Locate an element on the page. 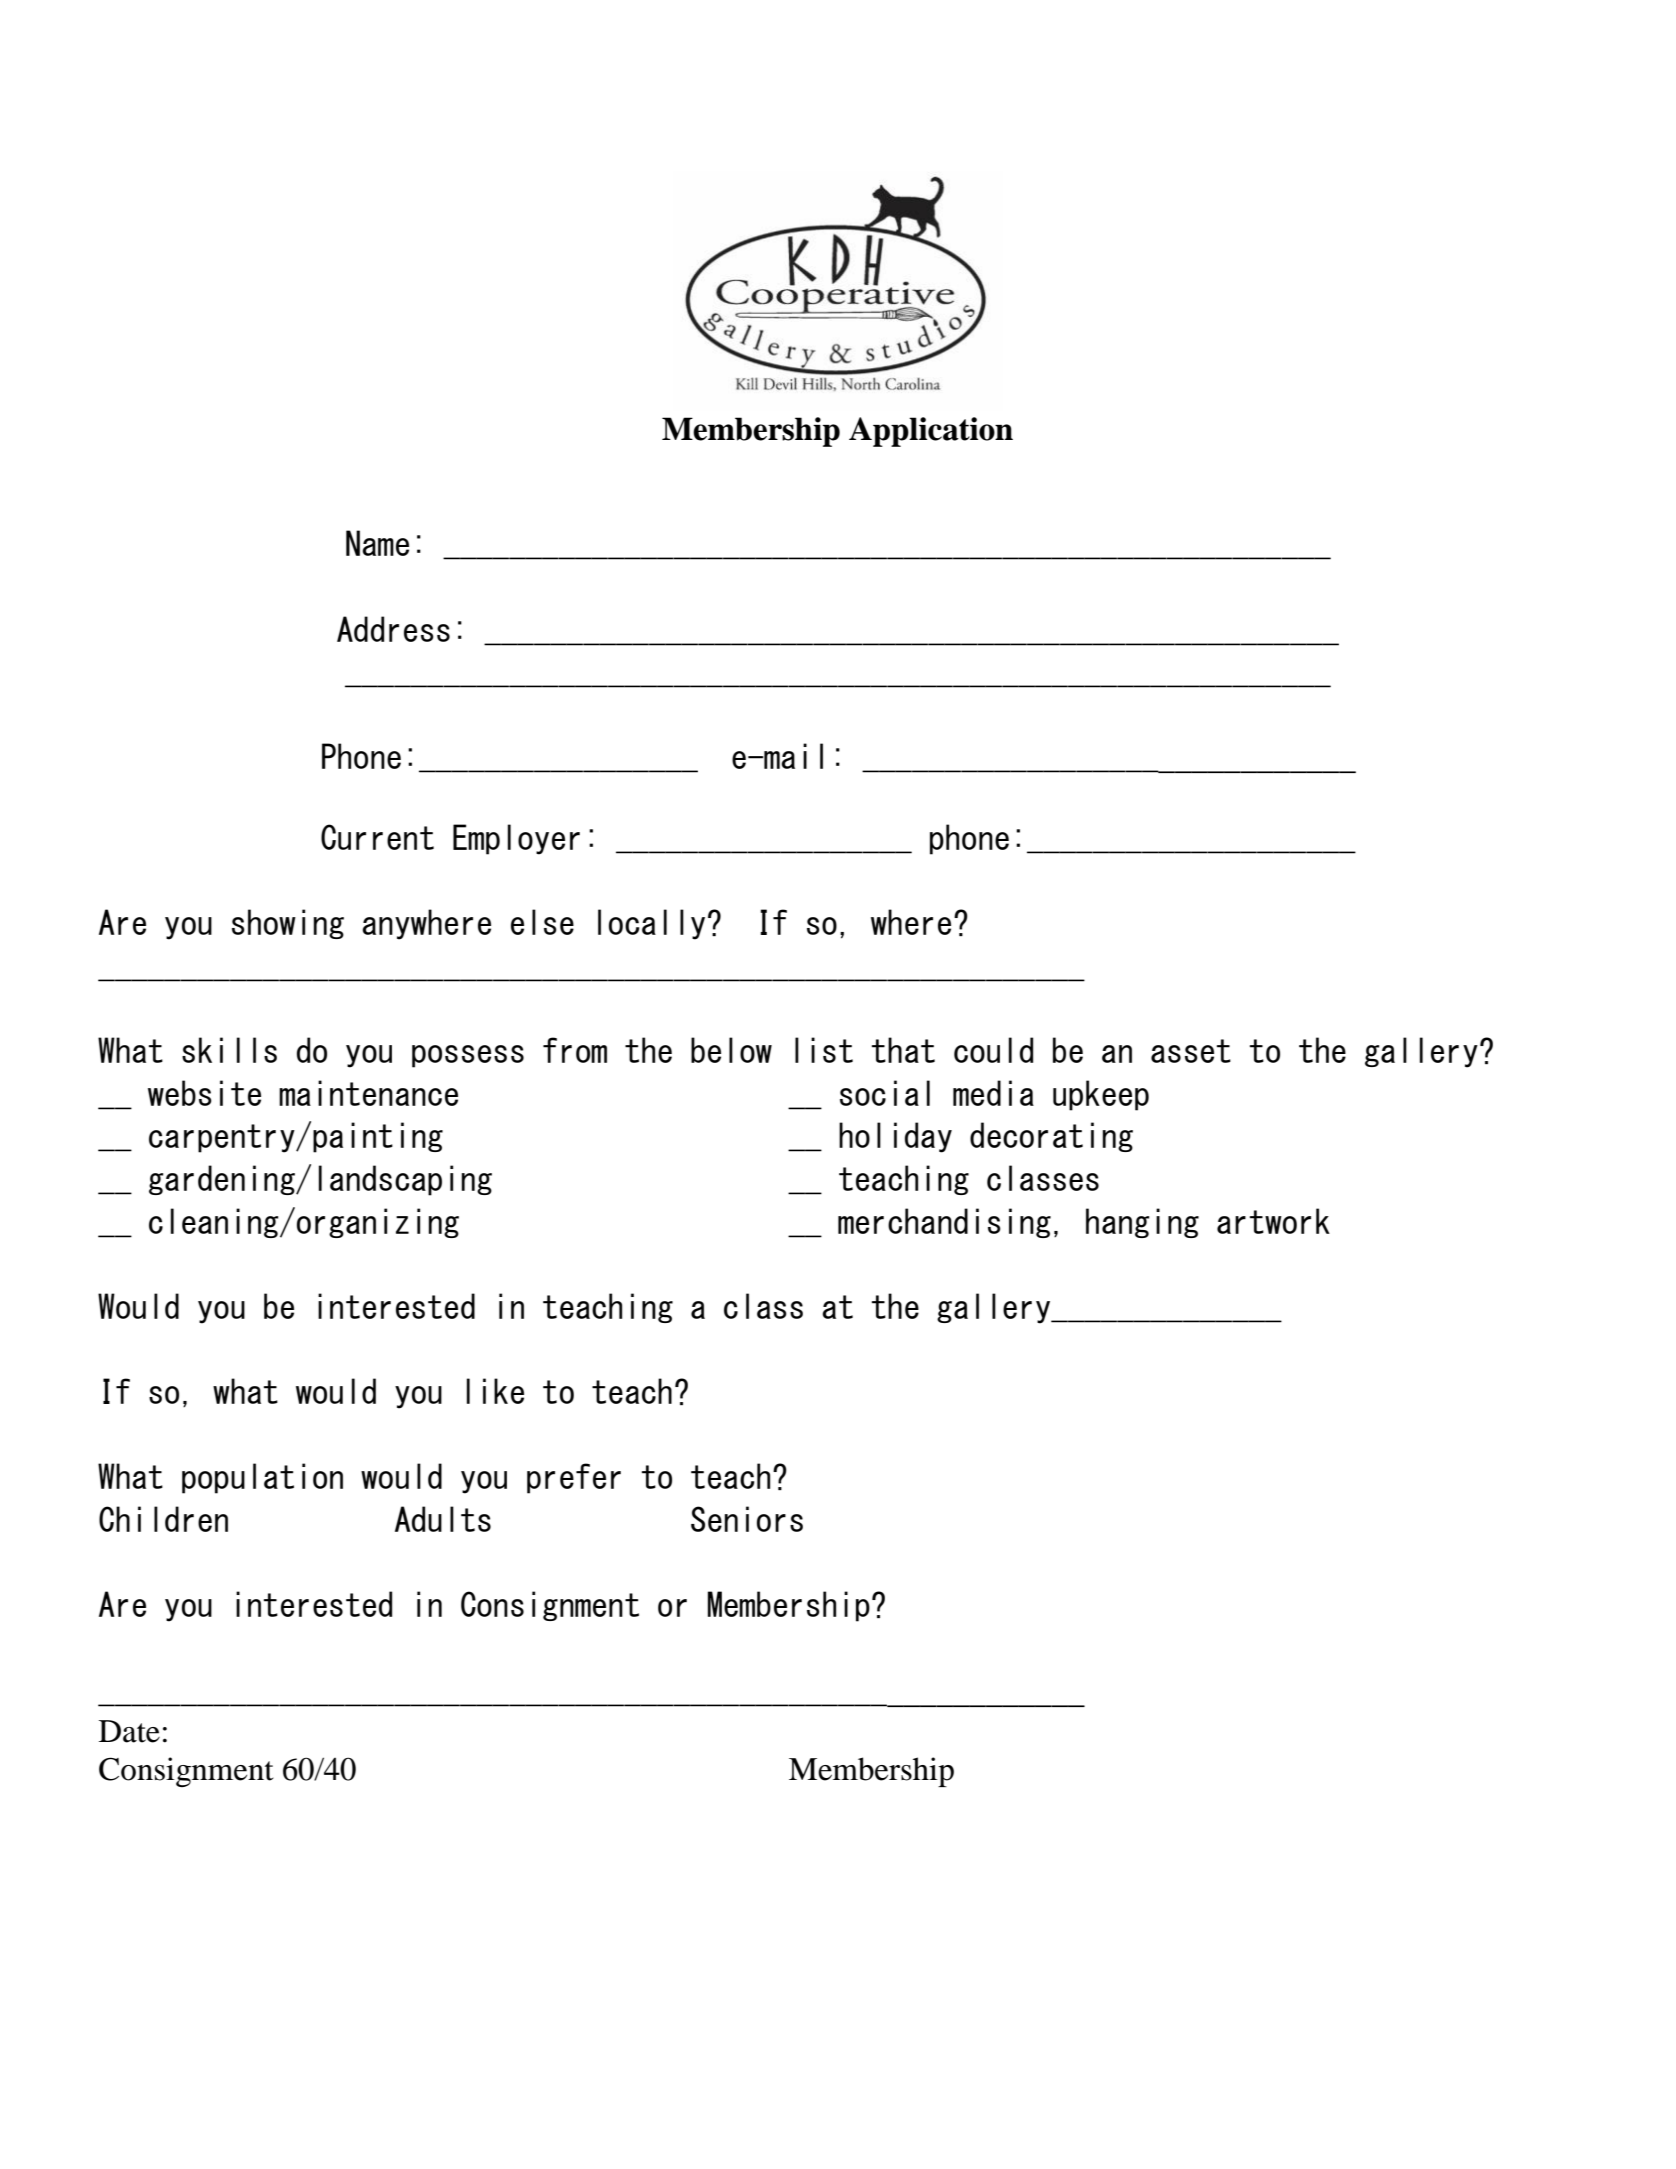 This page has width=1676, height=2169. Application is located at coordinates (931, 432).
